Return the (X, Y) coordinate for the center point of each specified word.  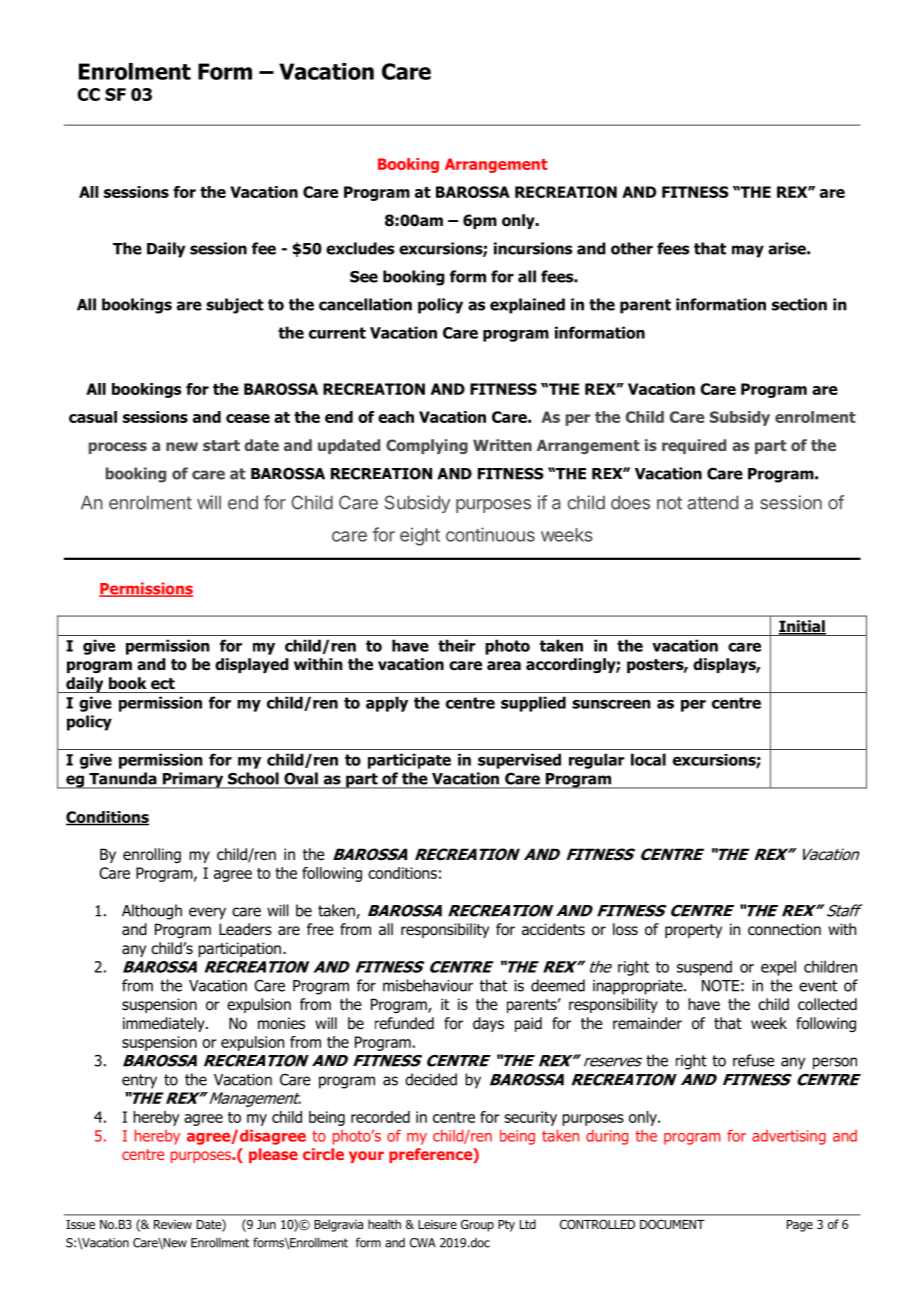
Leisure (437, 1224)
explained (527, 306)
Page (800, 1226)
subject (235, 306)
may (748, 251)
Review (173, 1224)
